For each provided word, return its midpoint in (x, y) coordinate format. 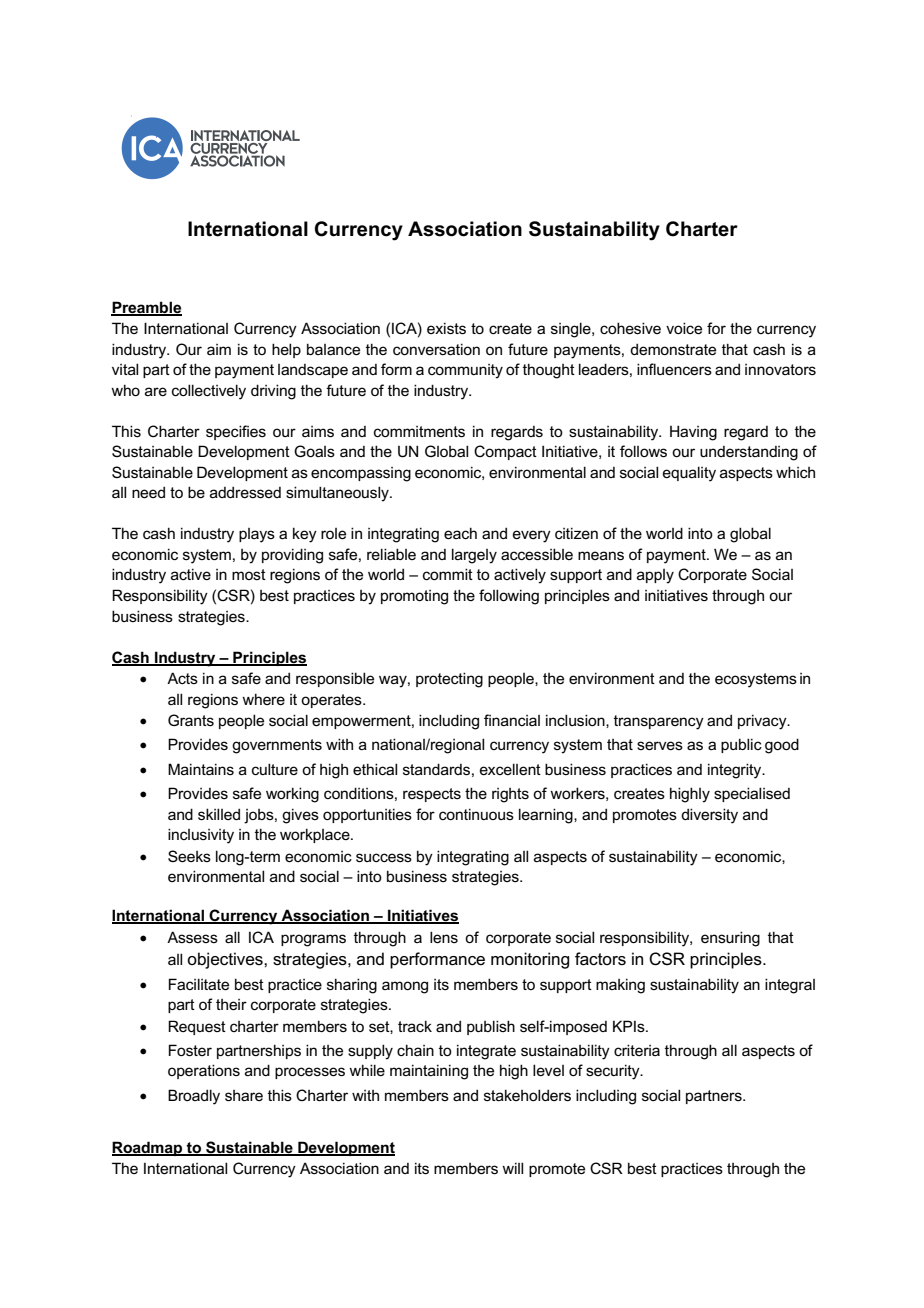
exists (446, 328)
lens (444, 937)
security (614, 1072)
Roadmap (148, 1148)
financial (512, 720)
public (741, 745)
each (460, 533)
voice (684, 328)
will (512, 1168)
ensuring (730, 939)
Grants (191, 720)
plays (257, 535)
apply (655, 576)
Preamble (146, 308)
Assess (192, 937)
